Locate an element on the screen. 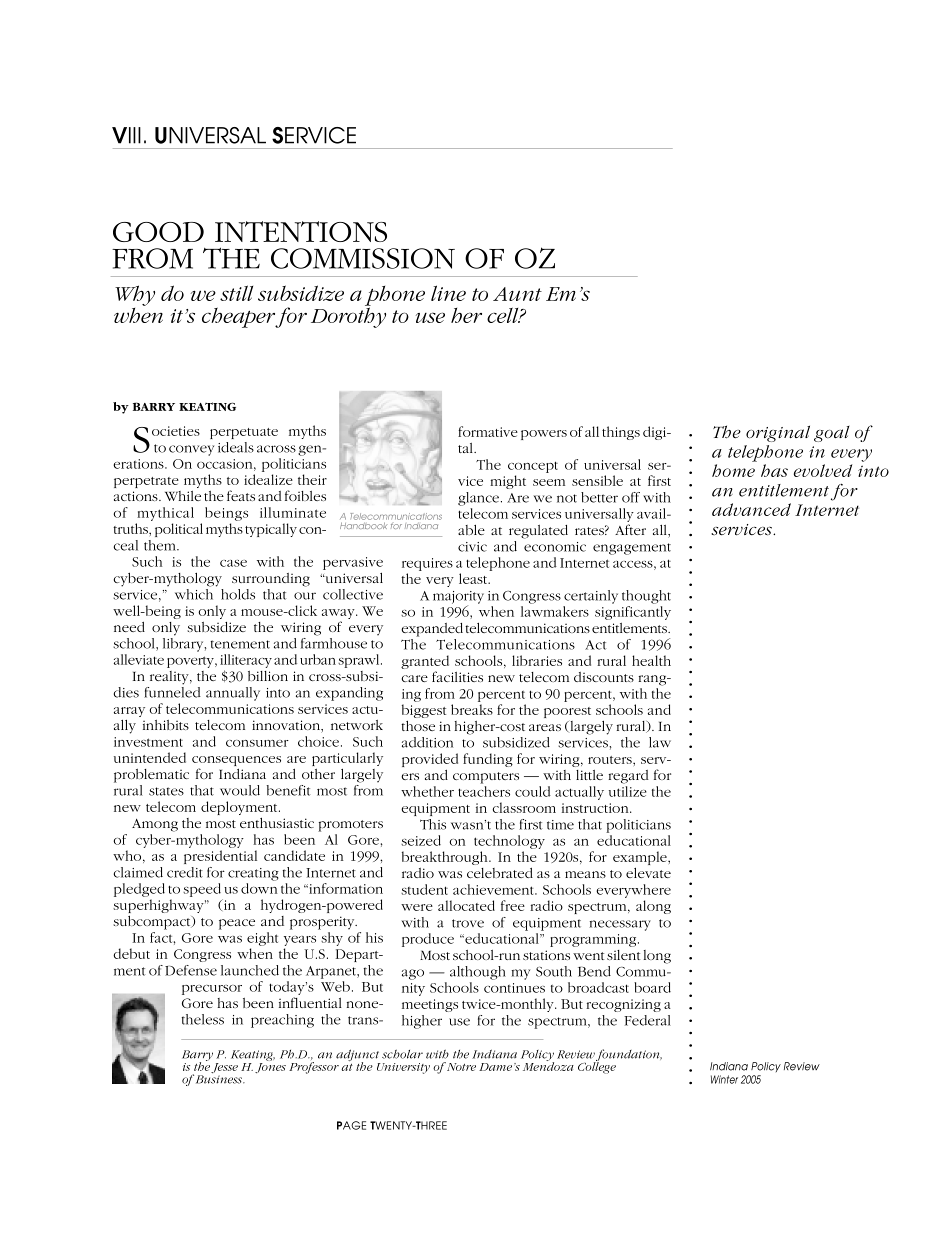 This screenshot has width=952, height=1233. Aunt is located at coordinates (517, 294).
